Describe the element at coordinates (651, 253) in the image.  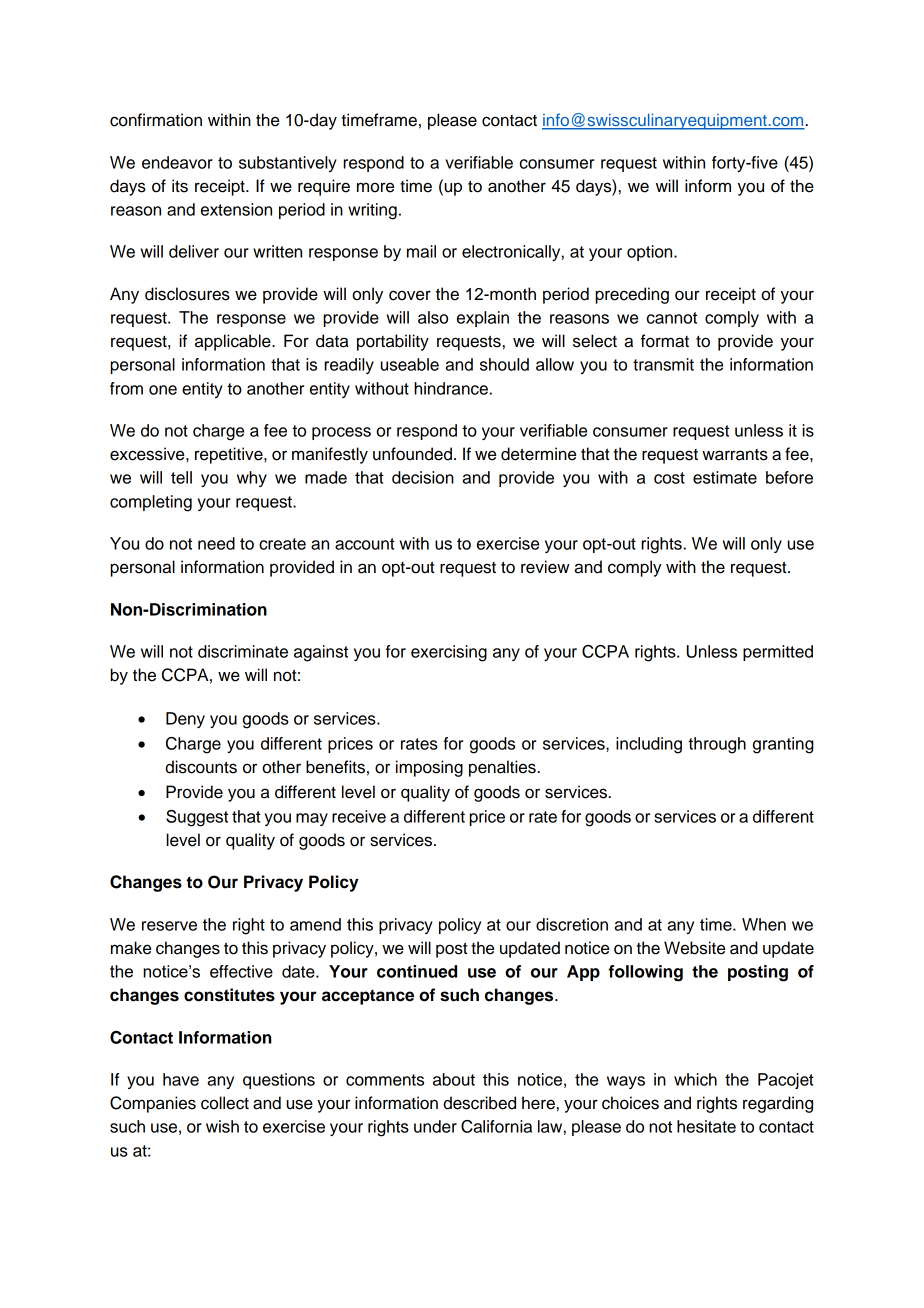
I see `option` at that location.
